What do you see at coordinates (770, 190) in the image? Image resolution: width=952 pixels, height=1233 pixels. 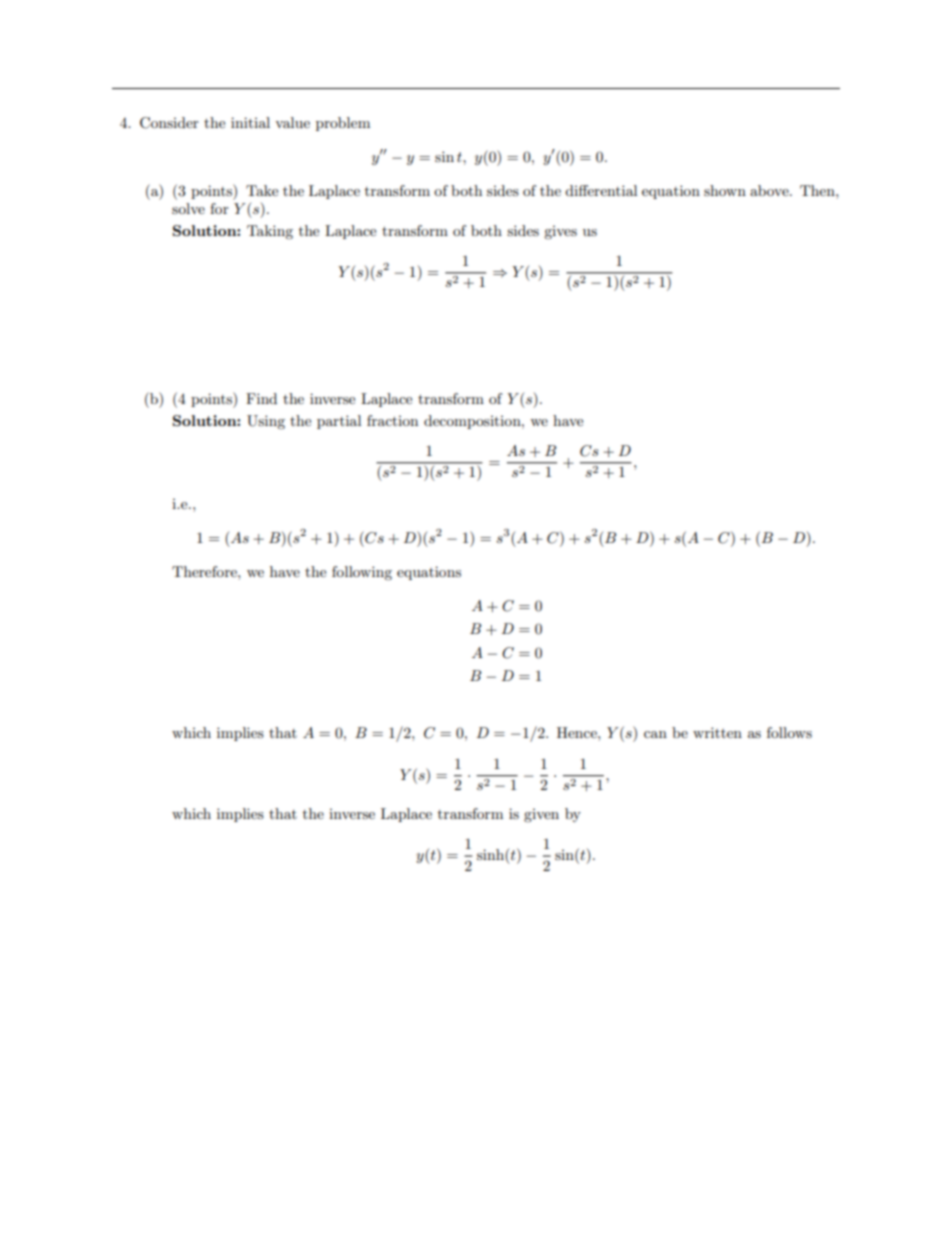 I see `above` at bounding box center [770, 190].
